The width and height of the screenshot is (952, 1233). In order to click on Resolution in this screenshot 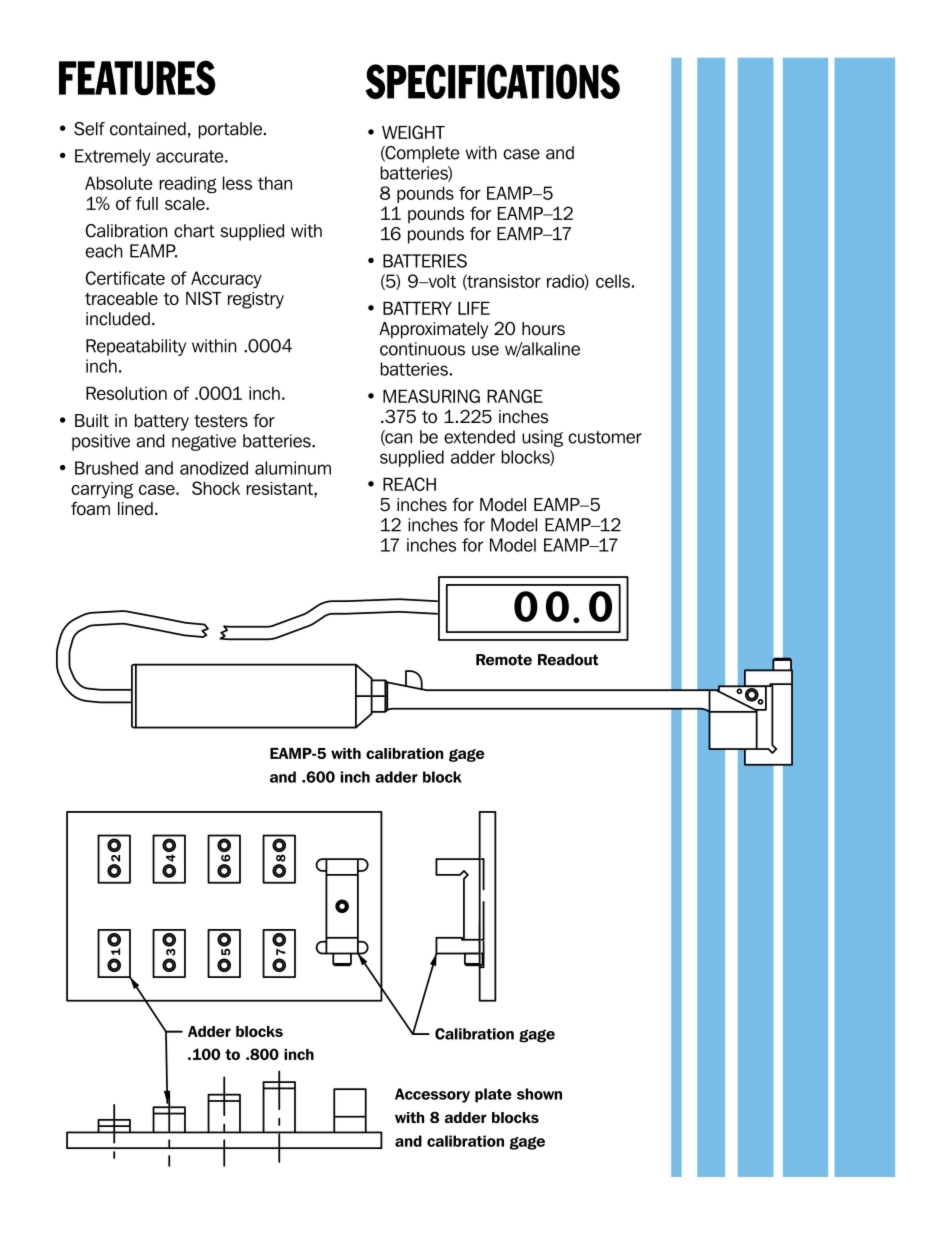, I will do `click(126, 393)`.
